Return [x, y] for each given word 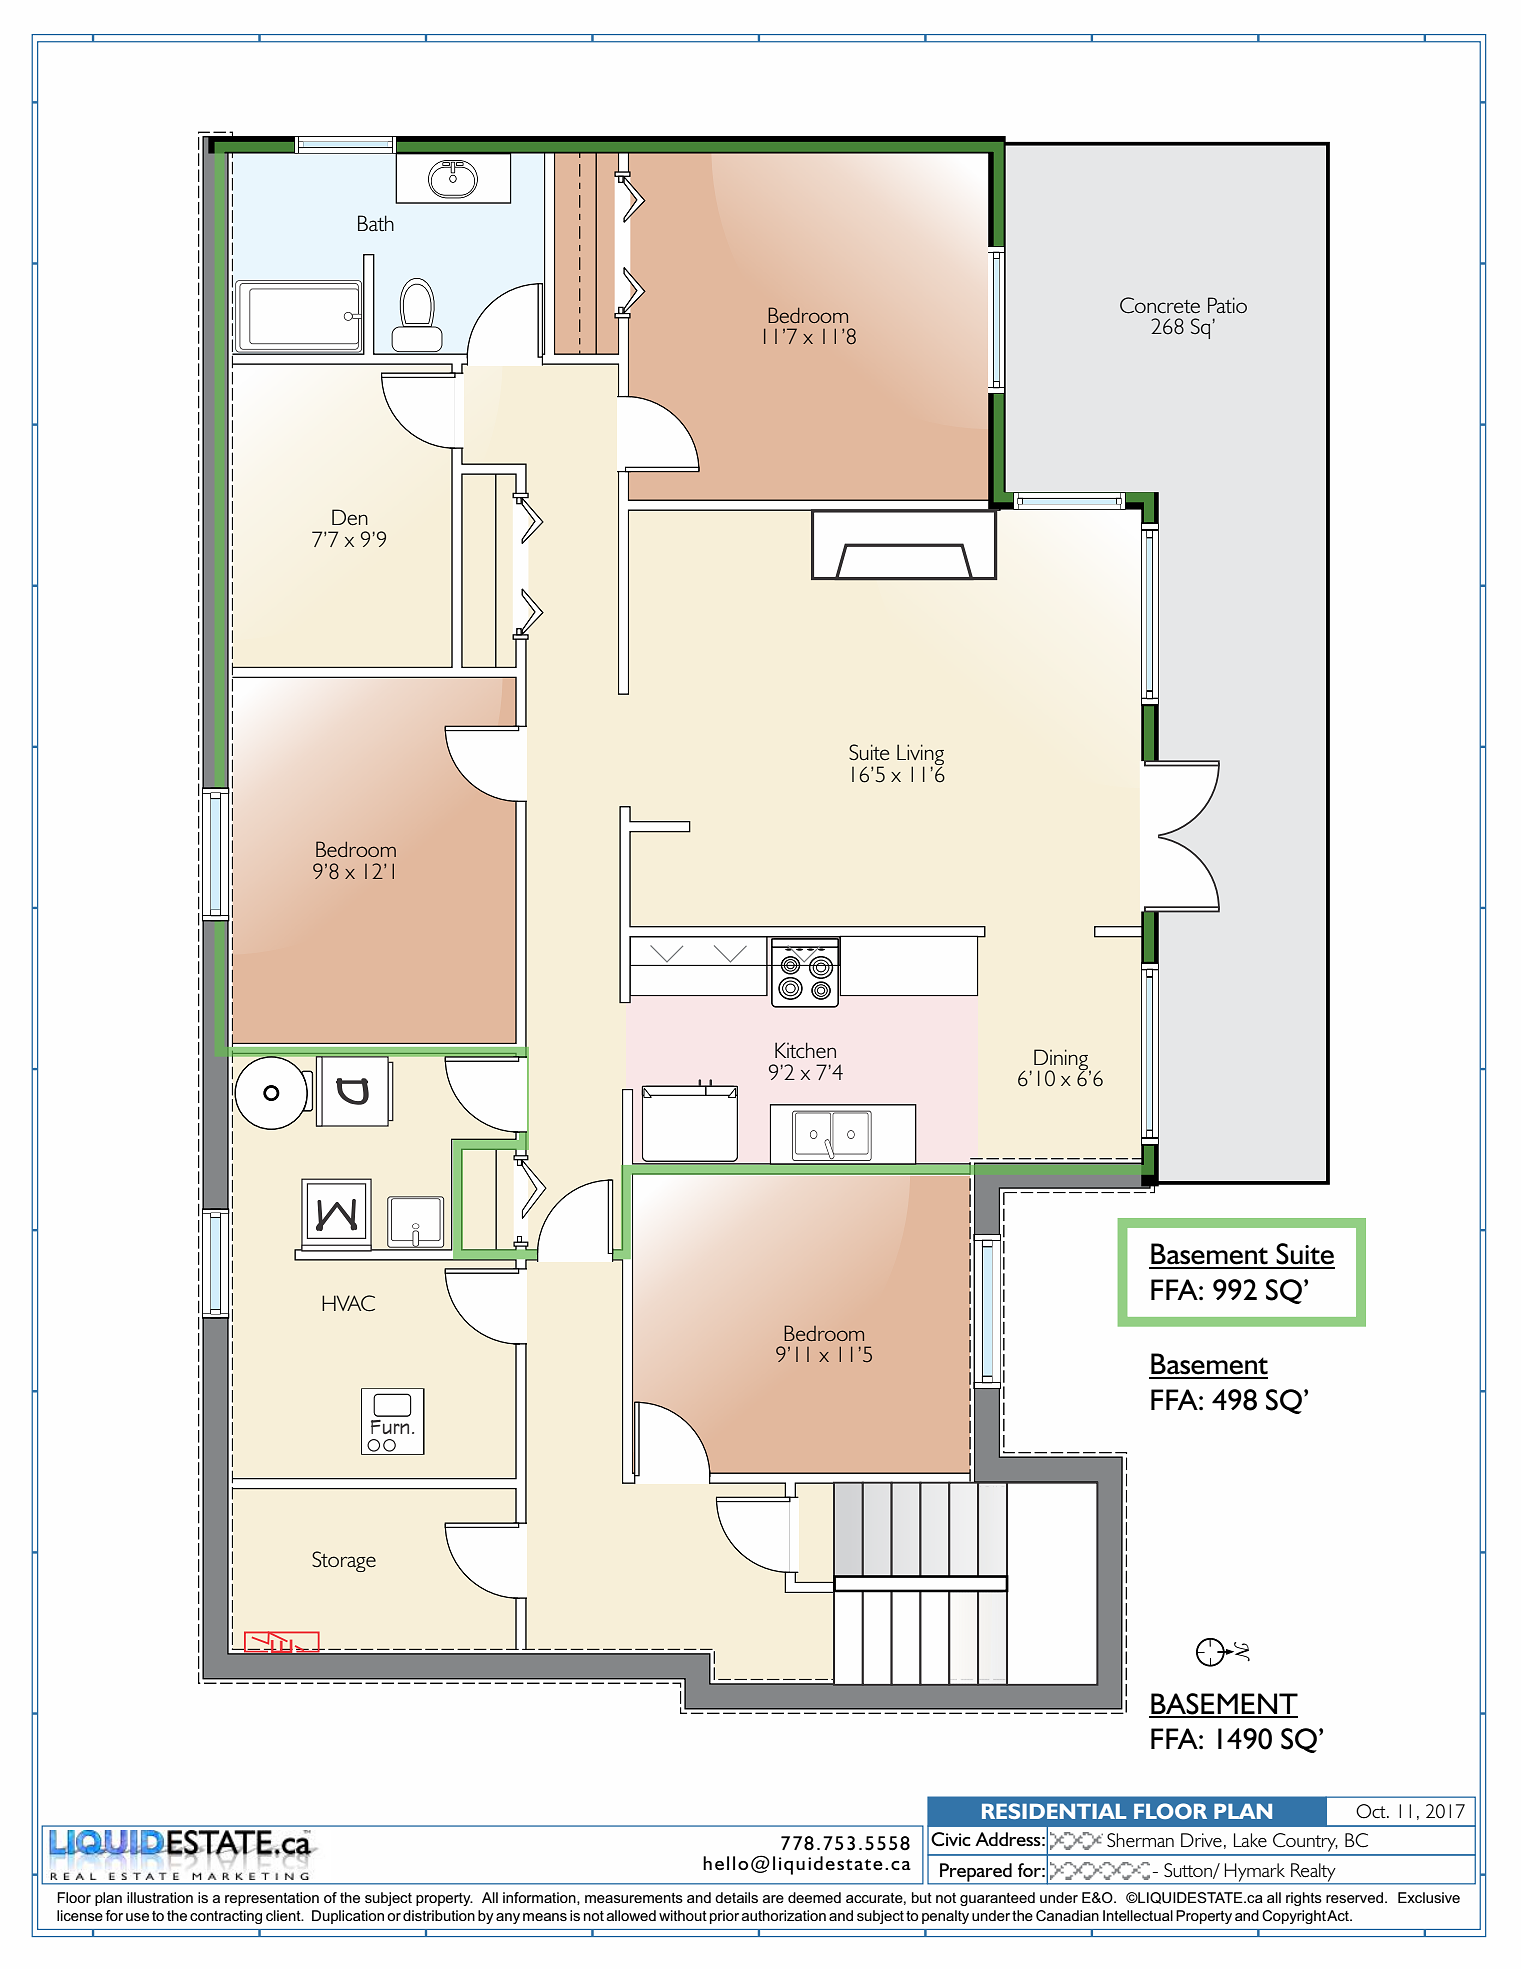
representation [272, 1899]
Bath [376, 223]
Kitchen [805, 1050]
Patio [1227, 305]
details [736, 1897]
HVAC [348, 1303]
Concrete [1160, 305]
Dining [1062, 1060]
